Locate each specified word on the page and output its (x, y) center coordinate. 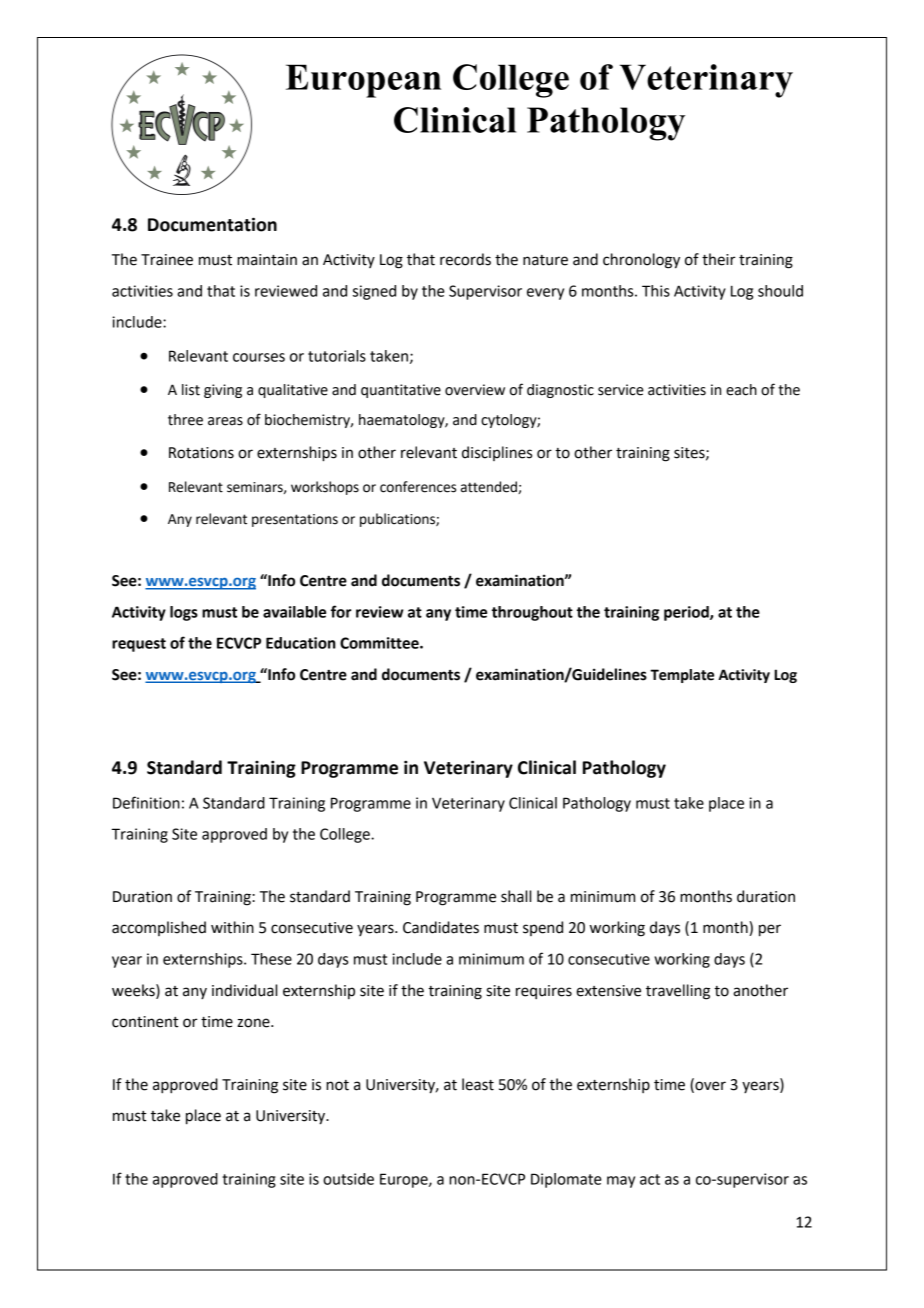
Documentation (212, 224)
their (719, 259)
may (621, 1182)
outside (348, 1179)
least (478, 1084)
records (465, 259)
